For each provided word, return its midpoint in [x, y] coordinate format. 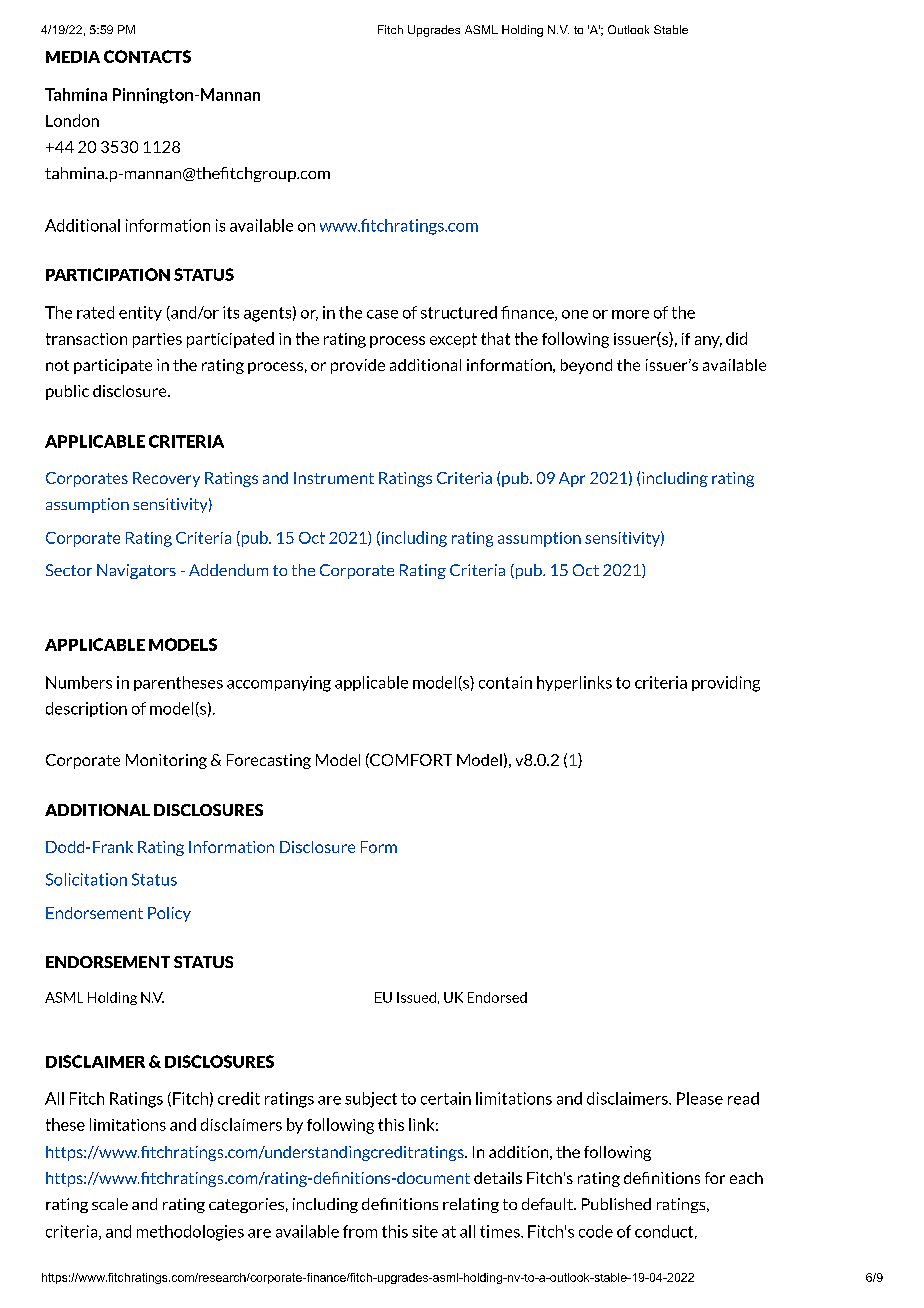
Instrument [334, 478]
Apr [572, 479]
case [382, 314]
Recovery [166, 479]
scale [110, 1204]
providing [726, 684]
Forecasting [269, 761]
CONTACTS [147, 56]
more [630, 314]
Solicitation [86, 879]
